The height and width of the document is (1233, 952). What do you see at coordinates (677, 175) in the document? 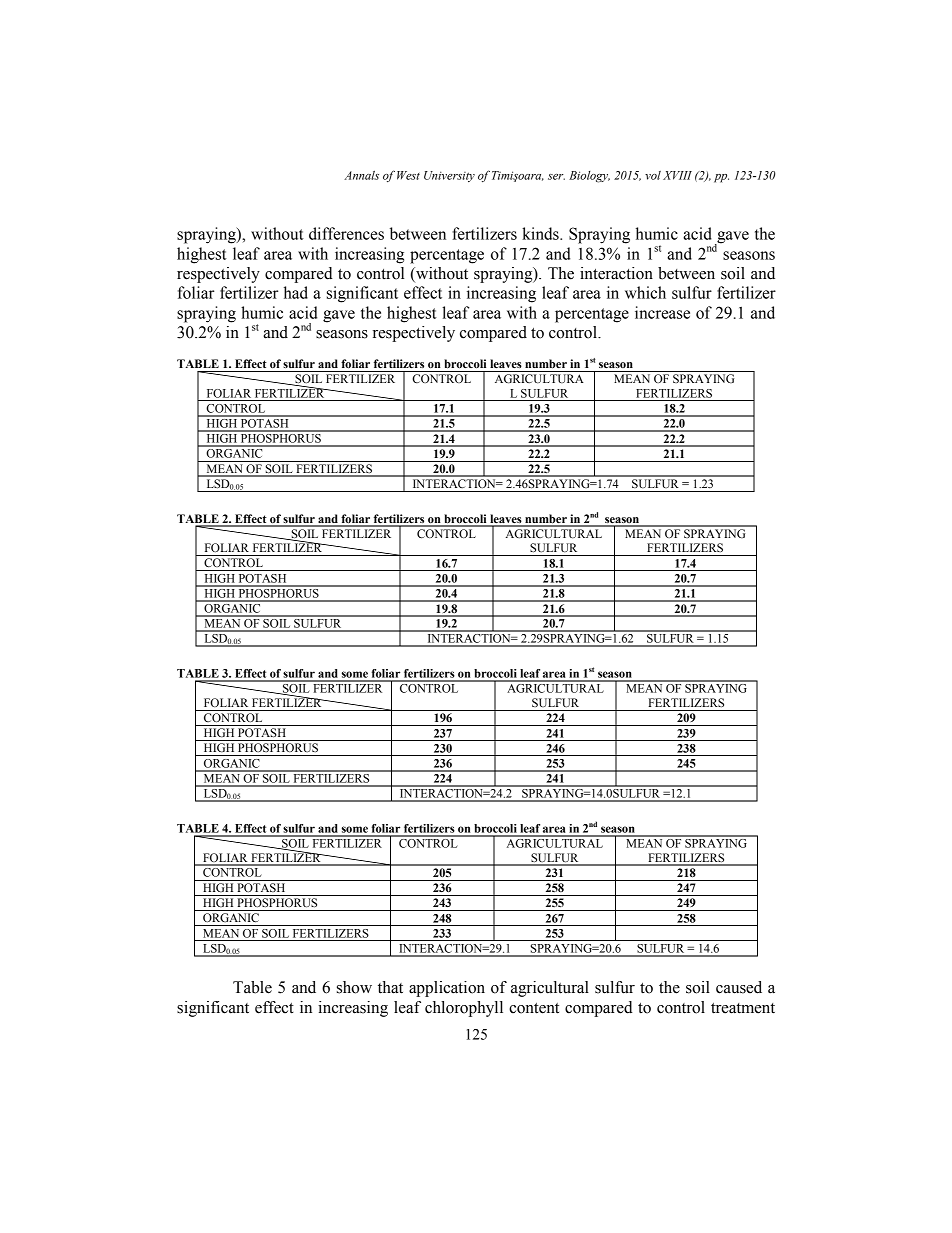
I see `XVIII` at bounding box center [677, 175].
